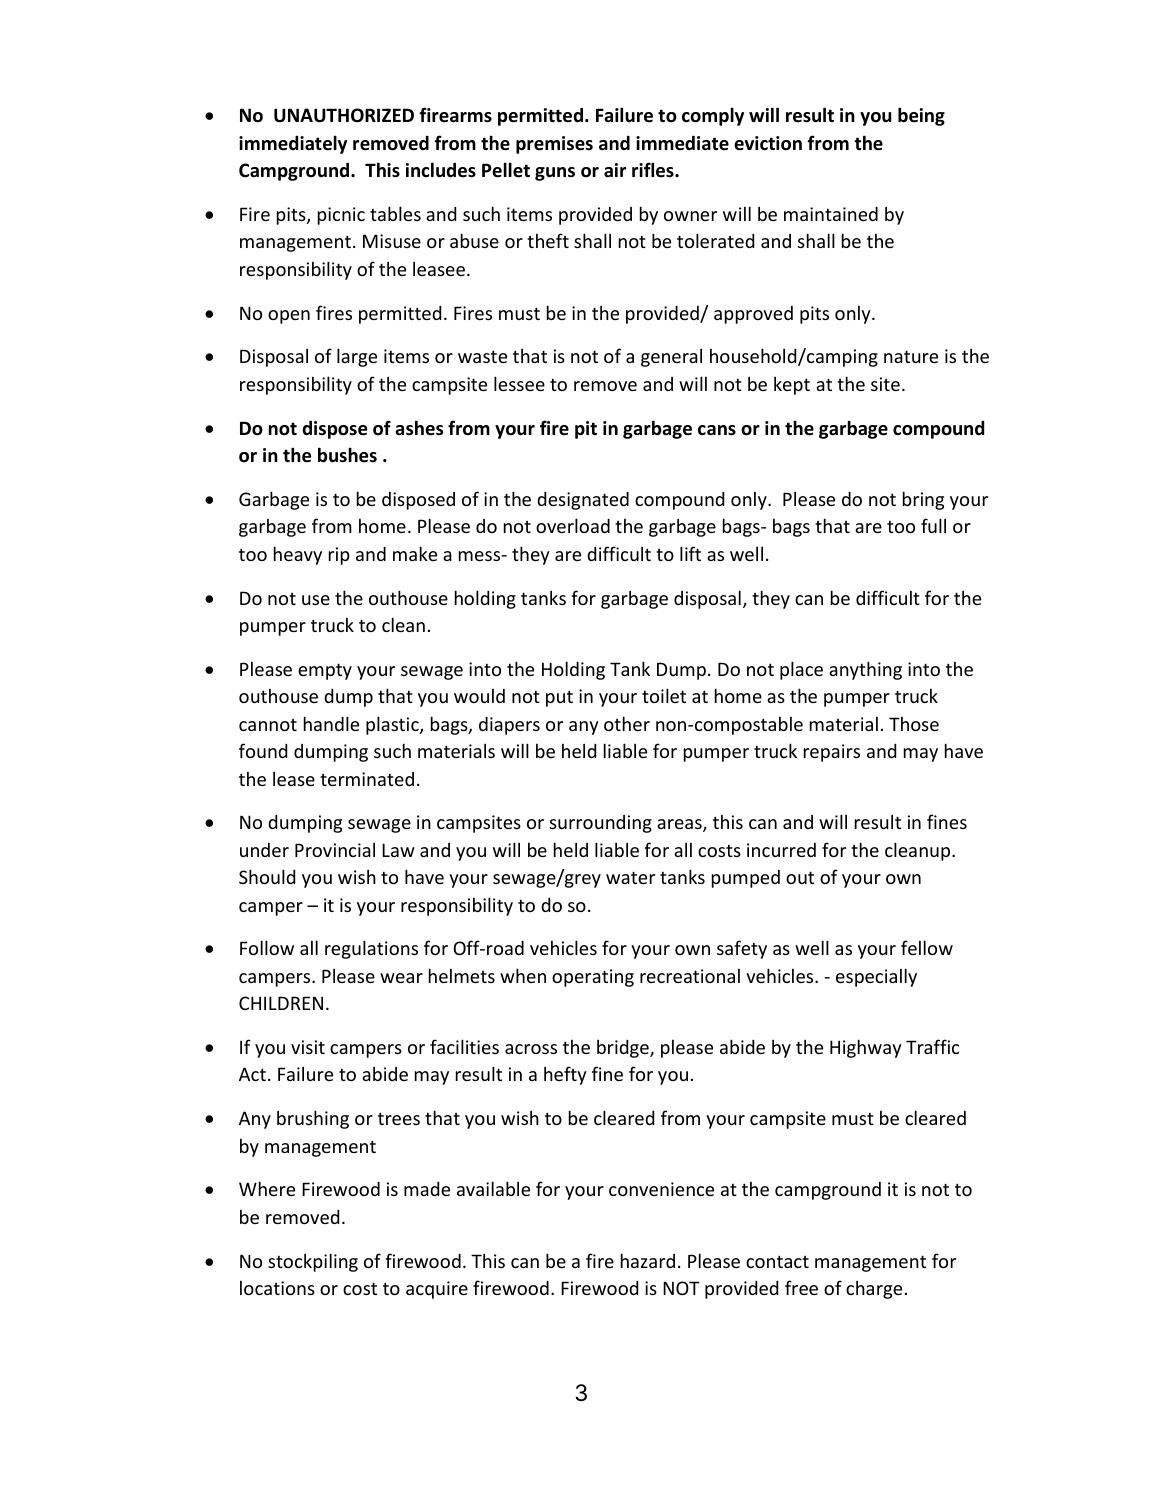 The height and width of the page is (1501, 1160). I want to click on maintained, so click(831, 214).
